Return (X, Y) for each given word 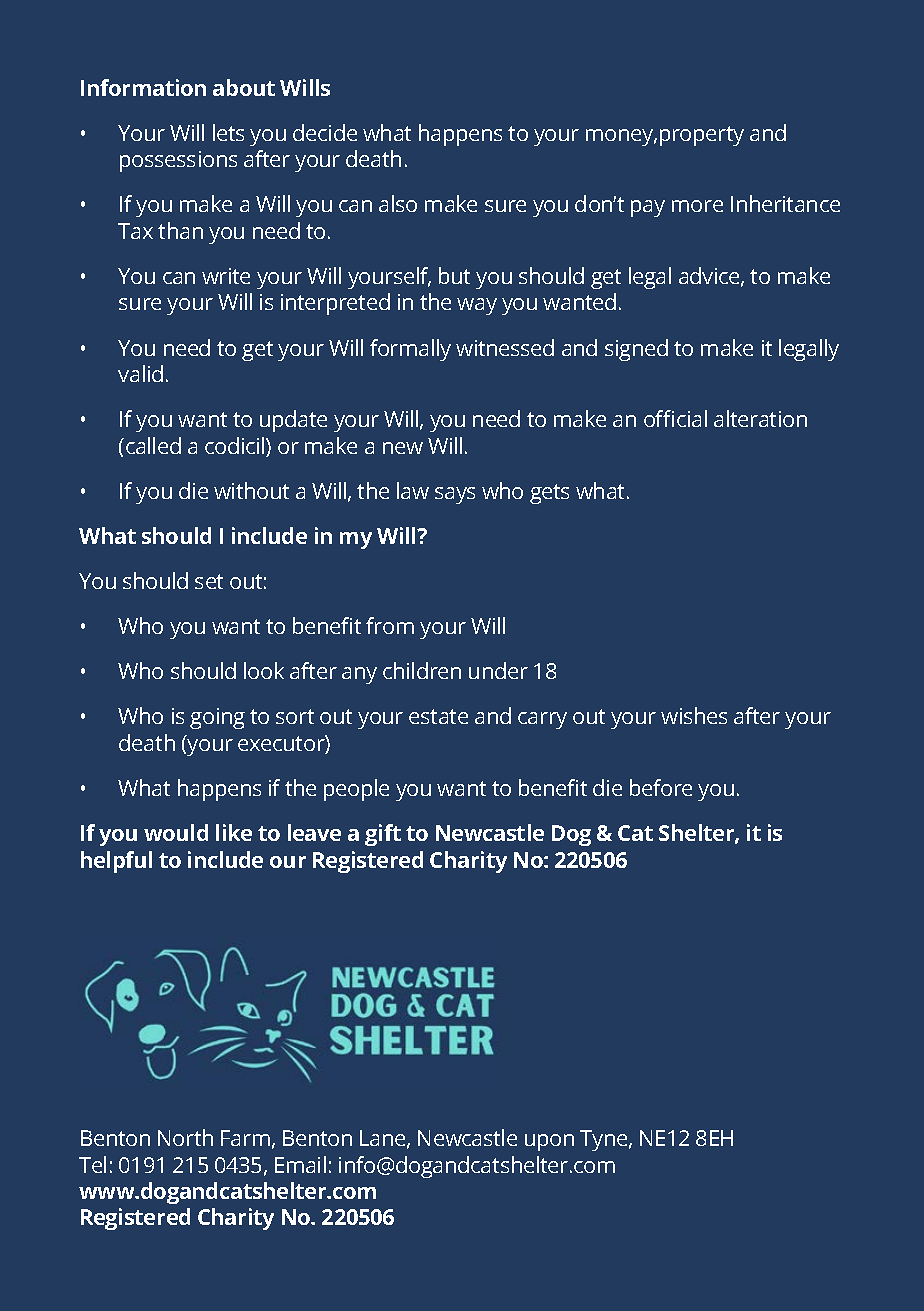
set (209, 581)
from (390, 625)
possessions (178, 161)
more (697, 206)
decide (325, 132)
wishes (694, 715)
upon (549, 1142)
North (185, 1137)
